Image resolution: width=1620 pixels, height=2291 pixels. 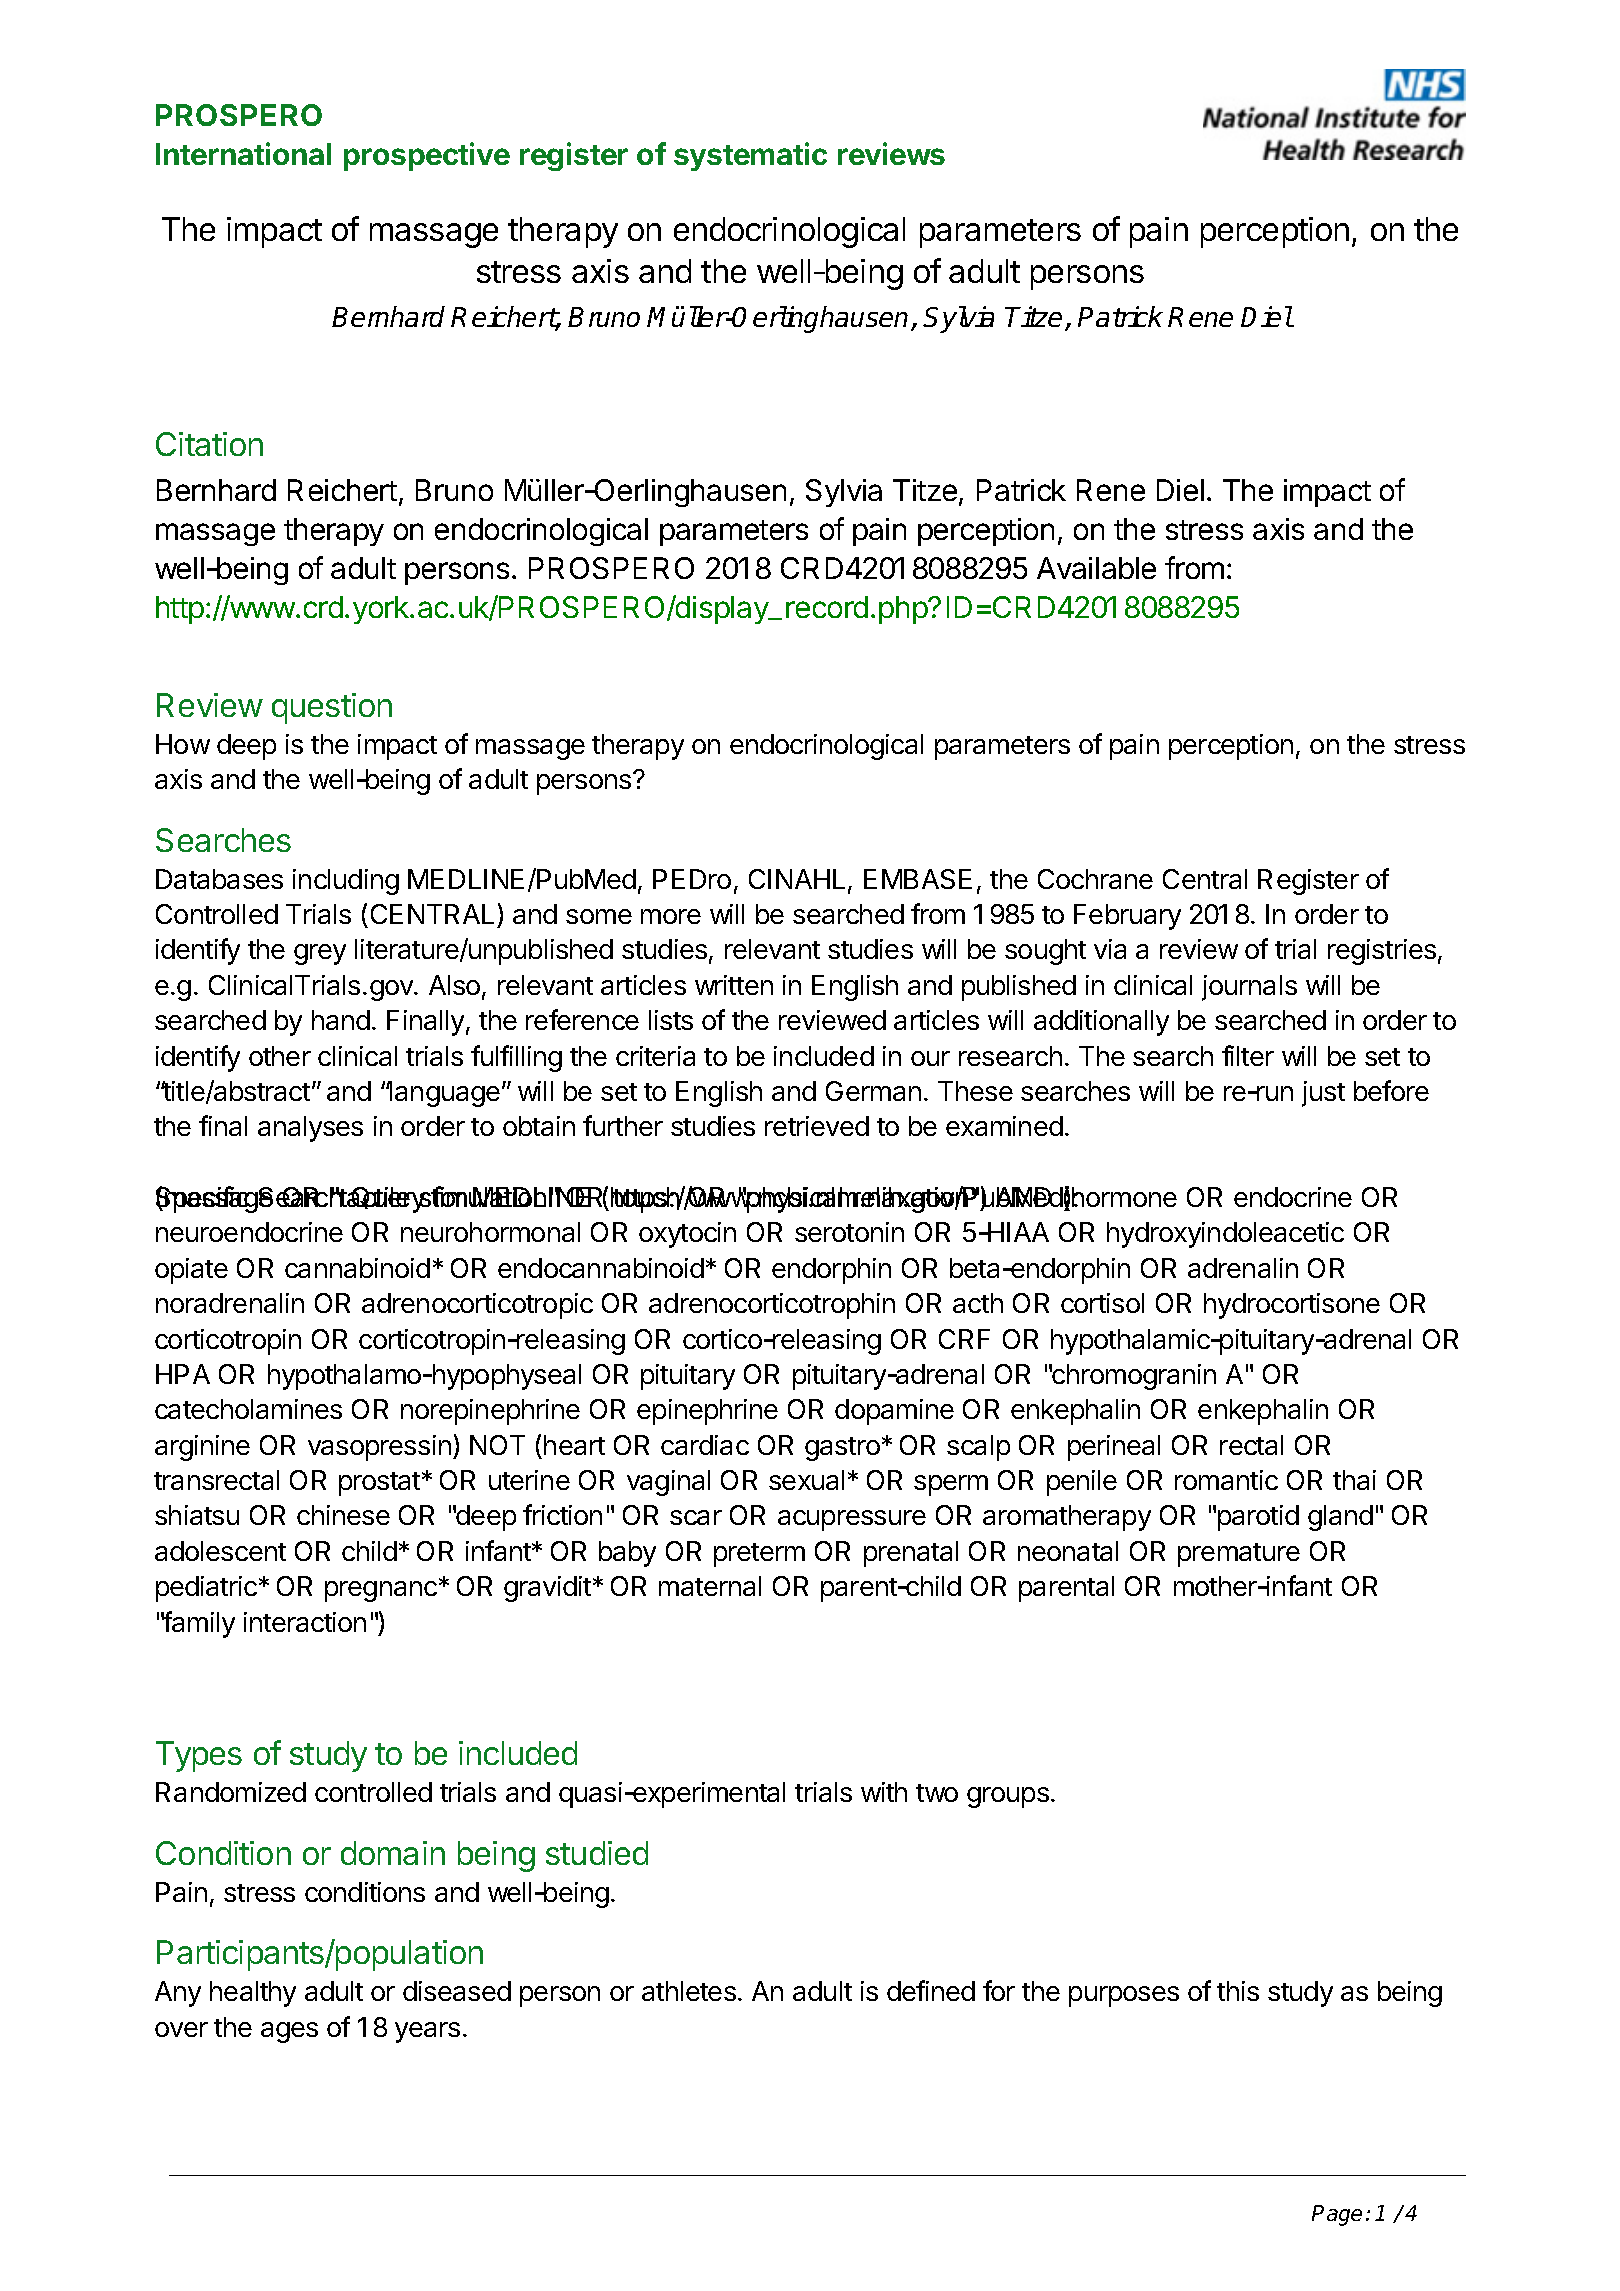 I want to click on ages, so click(x=289, y=2032).
